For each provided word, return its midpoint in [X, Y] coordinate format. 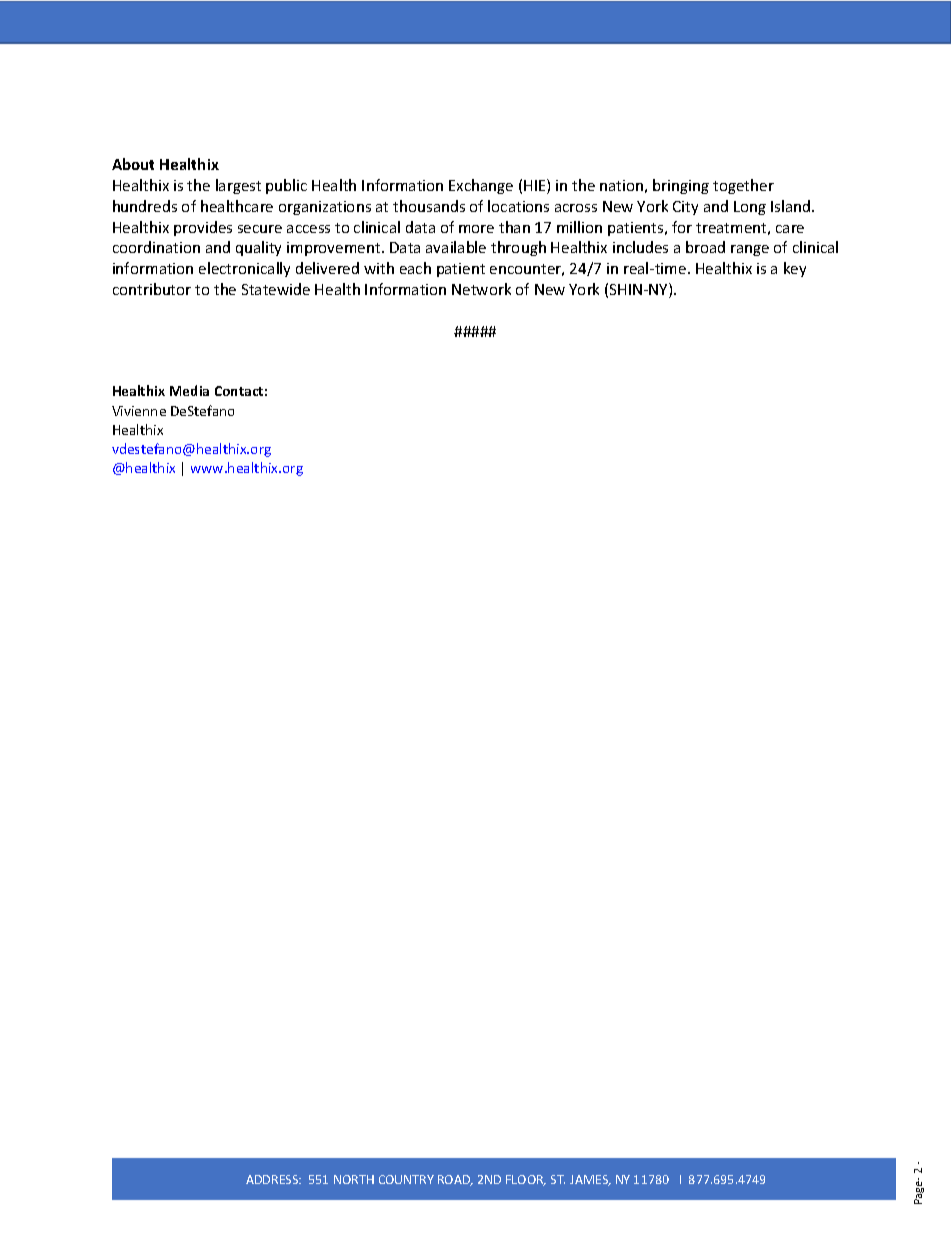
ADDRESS [273, 1179]
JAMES [590, 1180]
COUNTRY [406, 1179]
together [743, 186]
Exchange [481, 186]
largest [238, 186]
